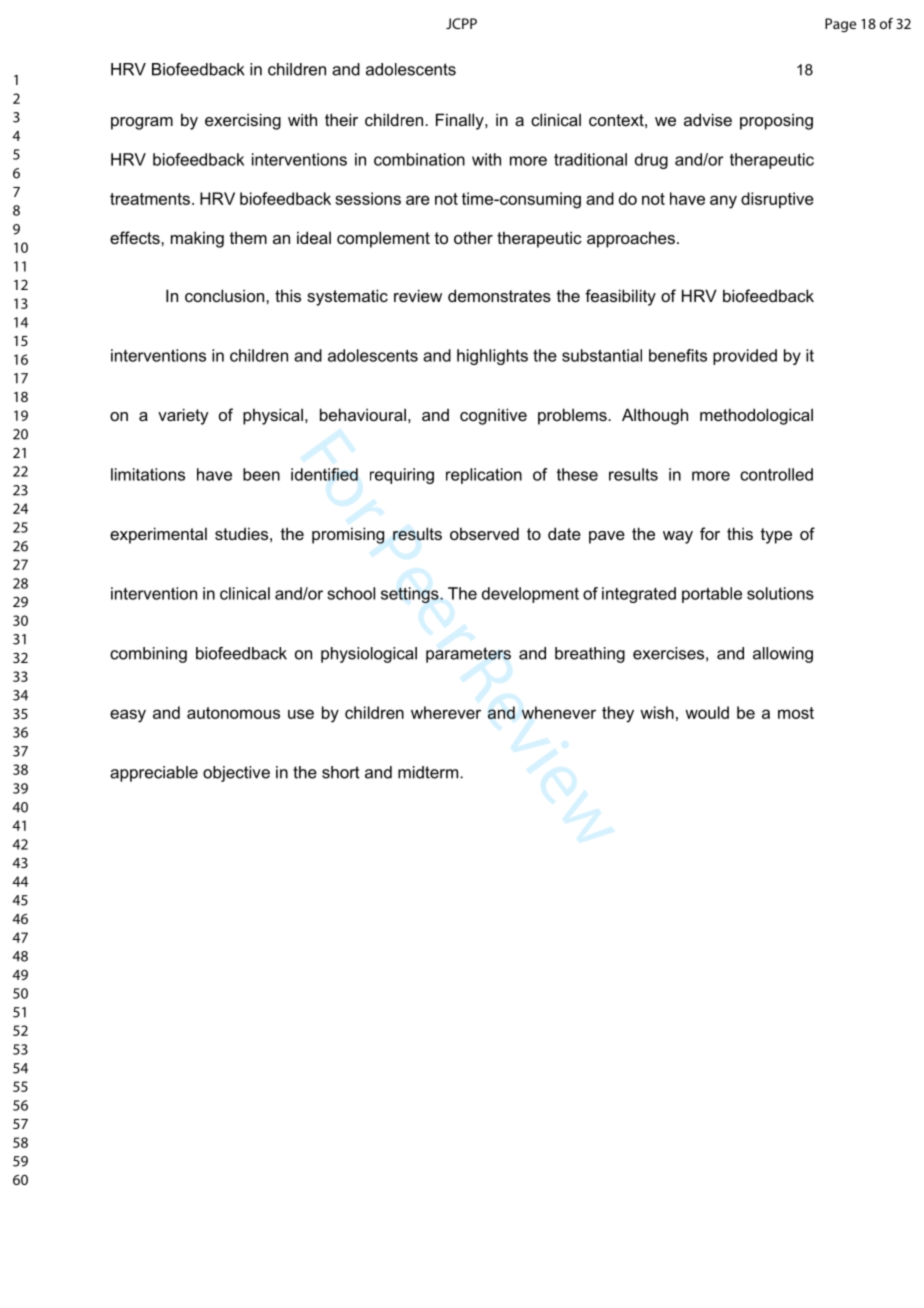 Image resolution: width=924 pixels, height=1308 pixels. Describe the element at coordinates (756, 416) in the image. I see `methodological` at that location.
